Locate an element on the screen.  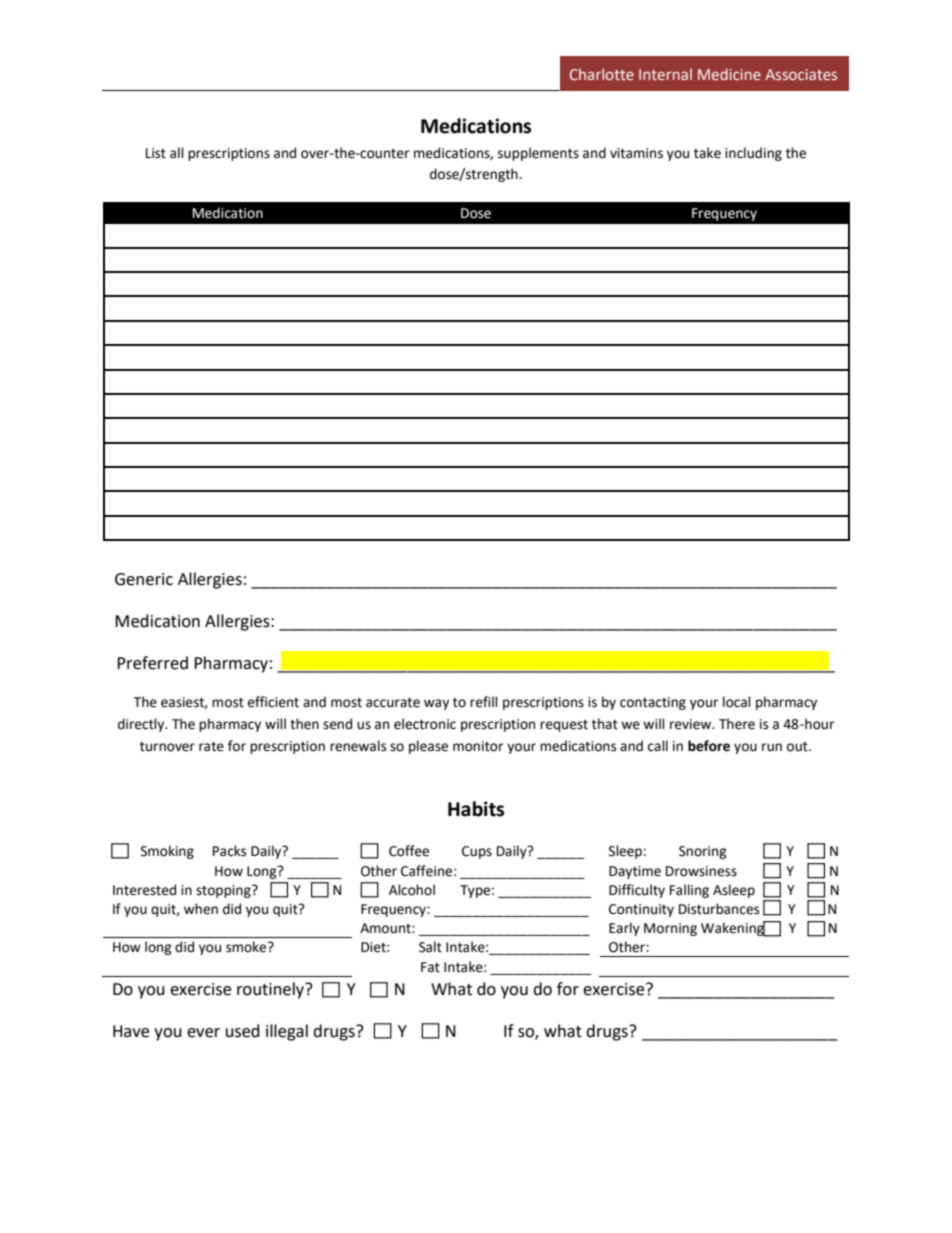
Habits is located at coordinates (476, 809).
